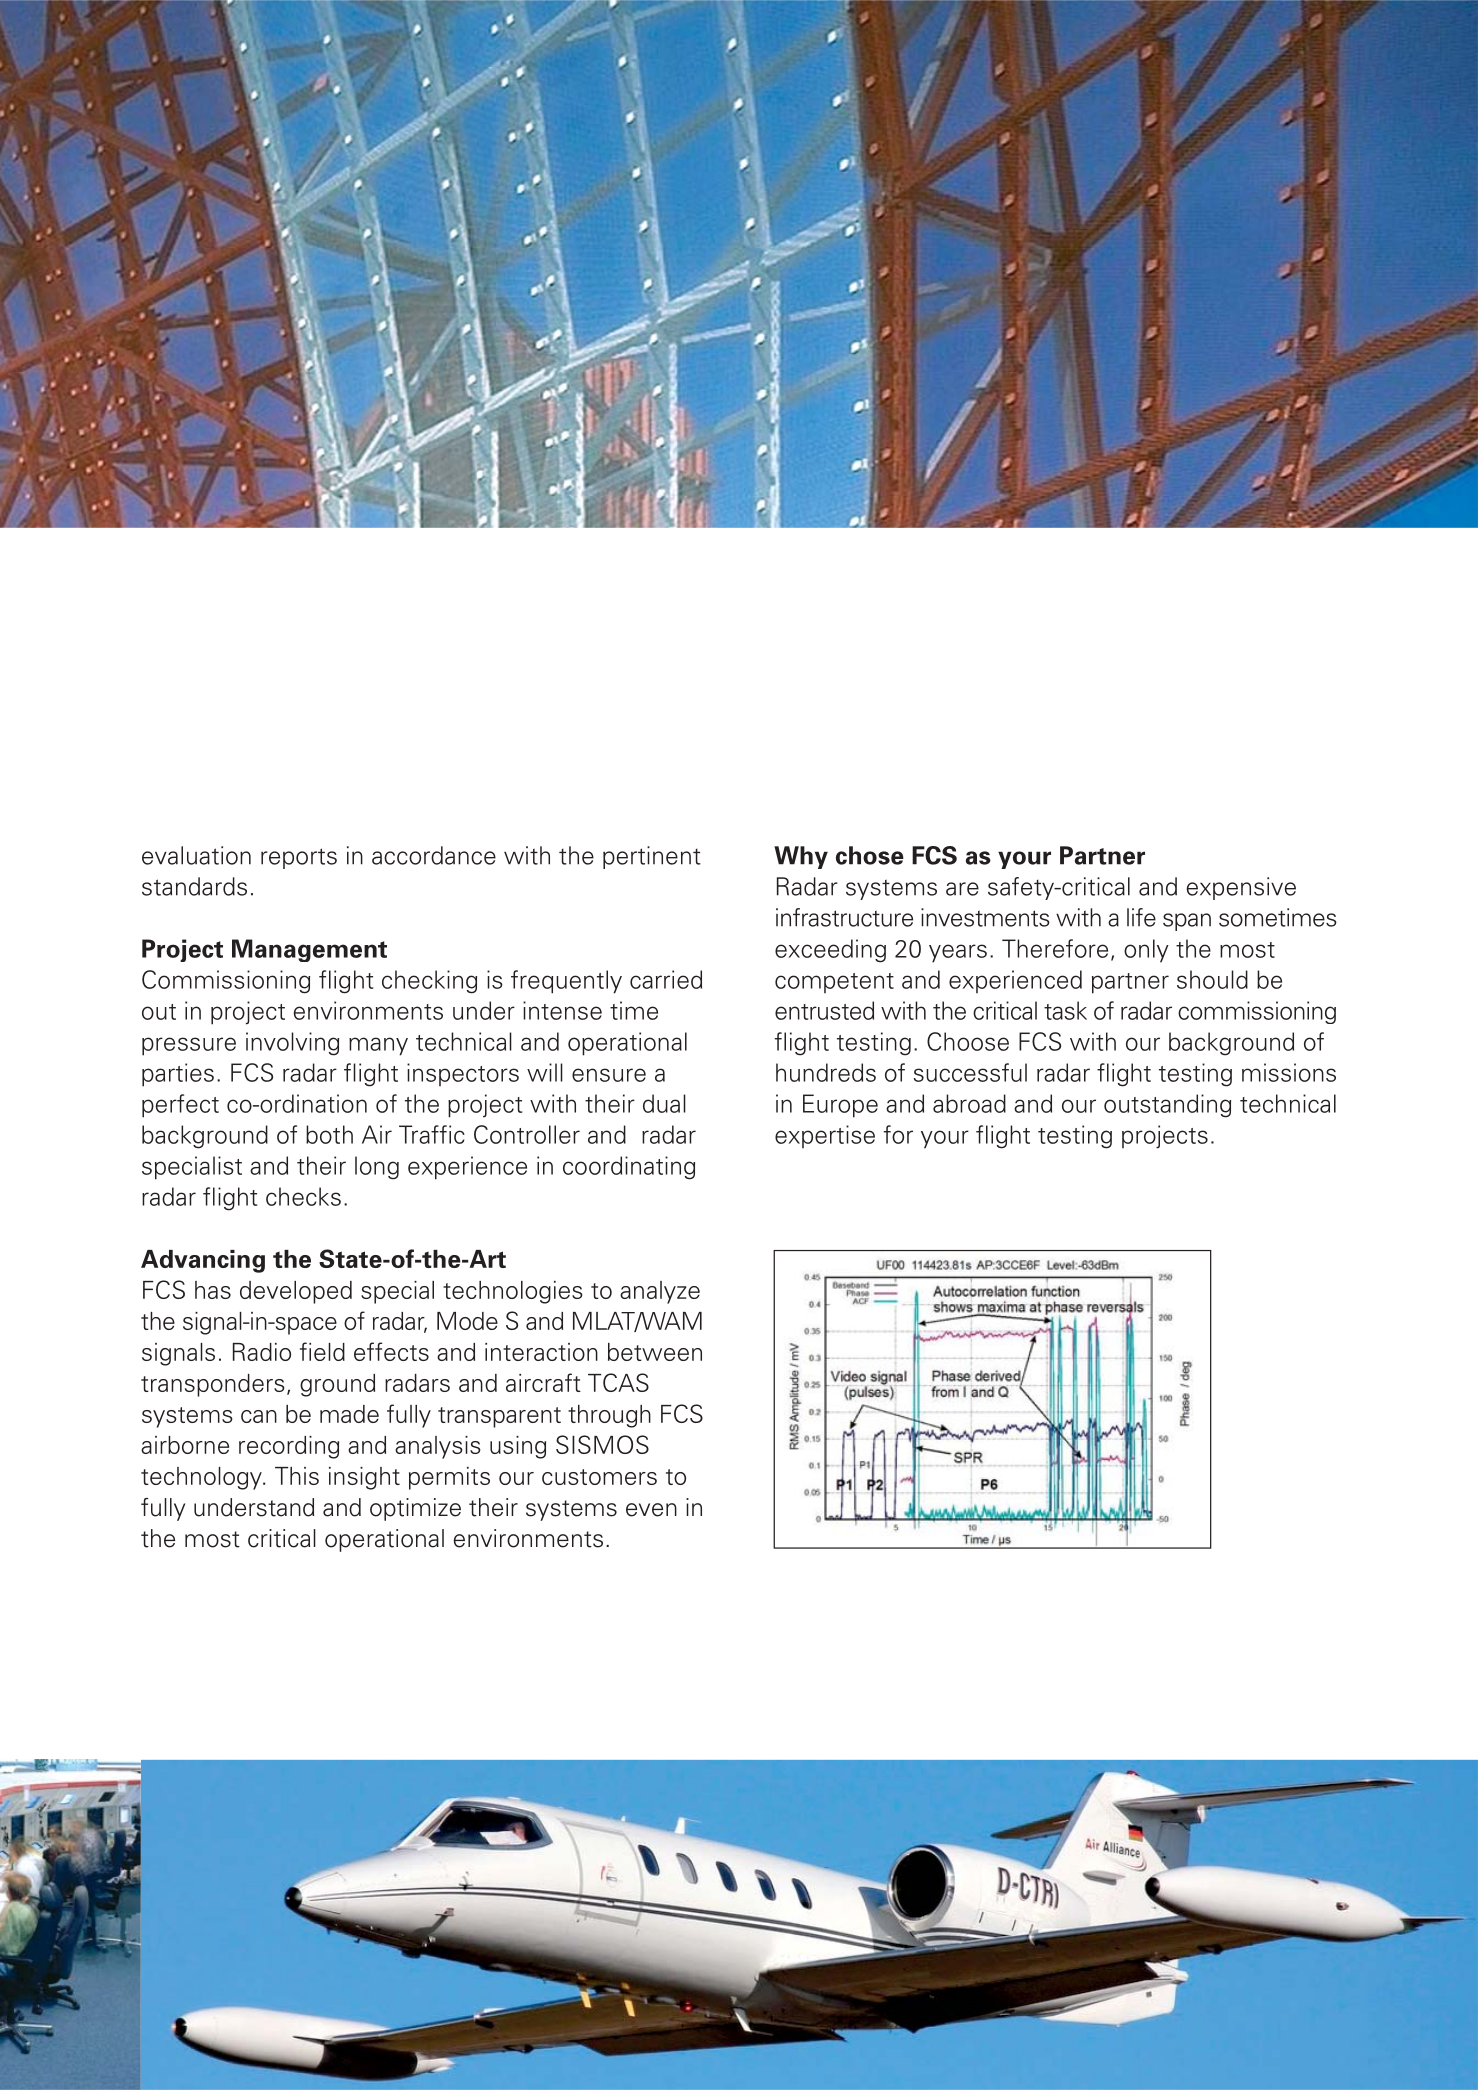 The width and height of the screenshot is (1478, 2090). What do you see at coordinates (292, 1044) in the screenshot?
I see `involving` at bounding box center [292, 1044].
